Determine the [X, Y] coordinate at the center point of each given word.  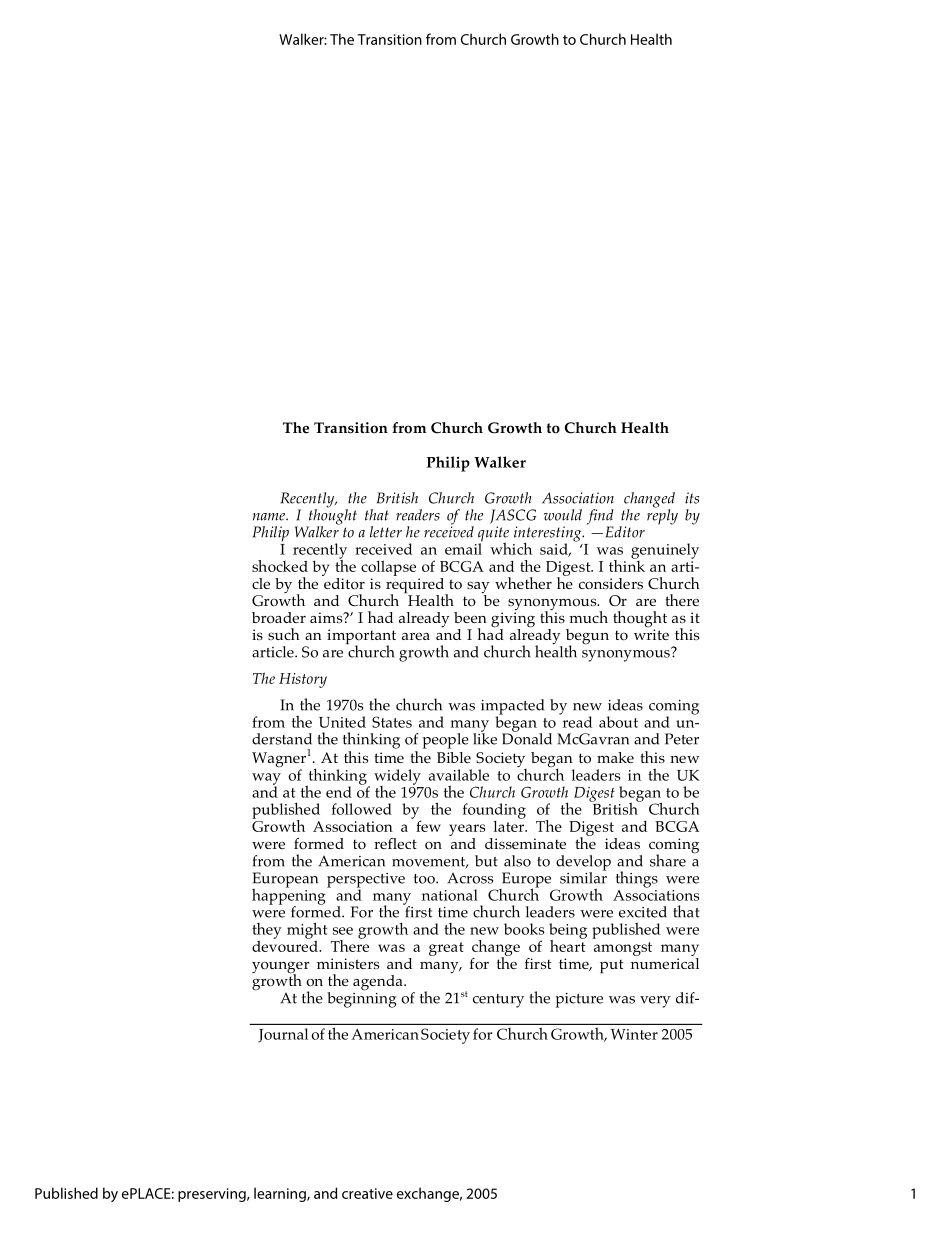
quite [493, 535]
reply [662, 516]
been [470, 617]
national [450, 895]
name [270, 517]
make [615, 757]
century [498, 1001]
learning [281, 1194]
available [459, 775]
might [307, 930]
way [266, 780]
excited [643, 912]
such [284, 634]
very [655, 1002]
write [651, 633]
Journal [283, 1035]
